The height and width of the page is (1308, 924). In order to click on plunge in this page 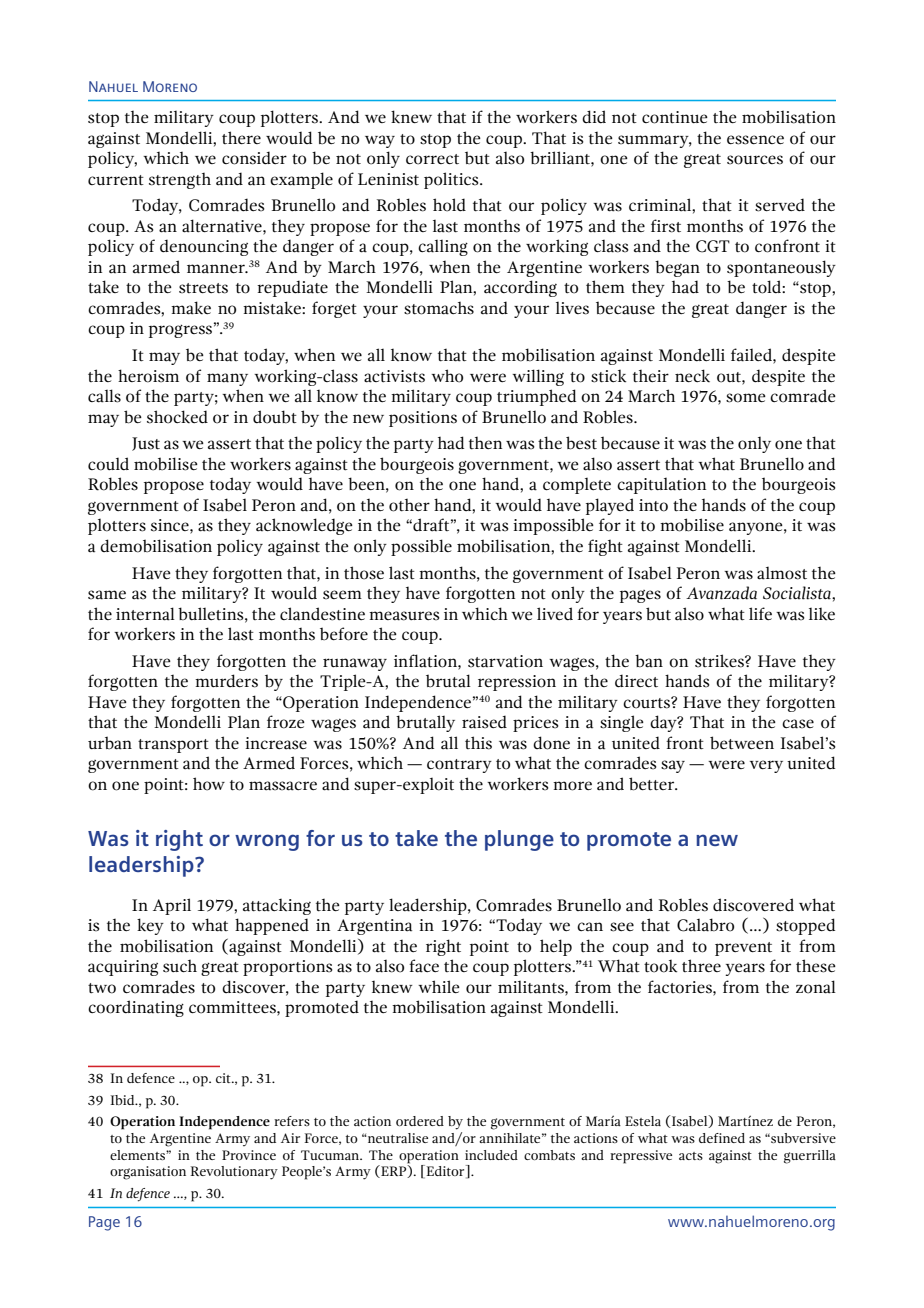, I will do `click(519, 840)`.
